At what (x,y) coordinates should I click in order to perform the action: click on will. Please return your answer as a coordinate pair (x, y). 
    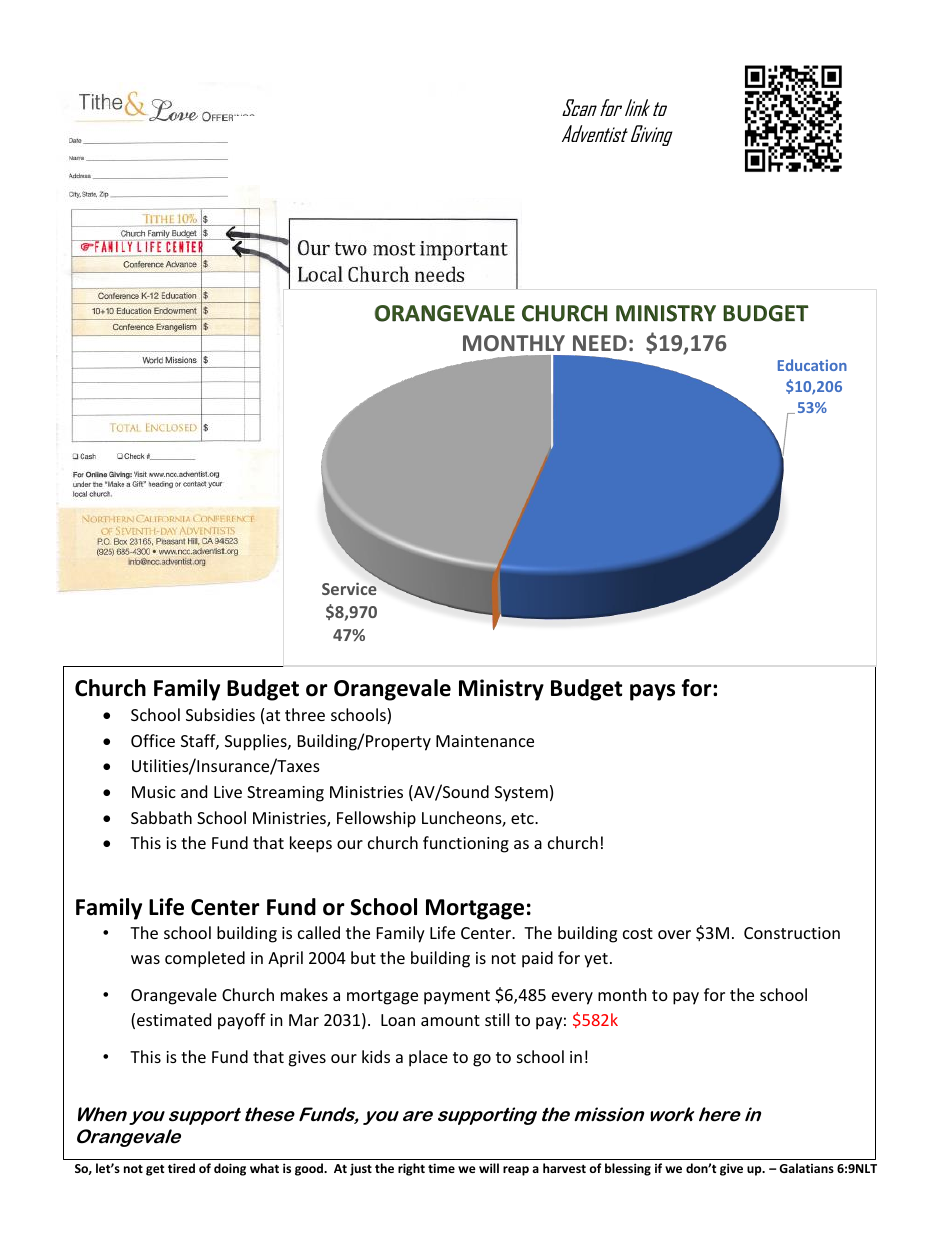
    Looking at the image, I should click on (489, 1168).
